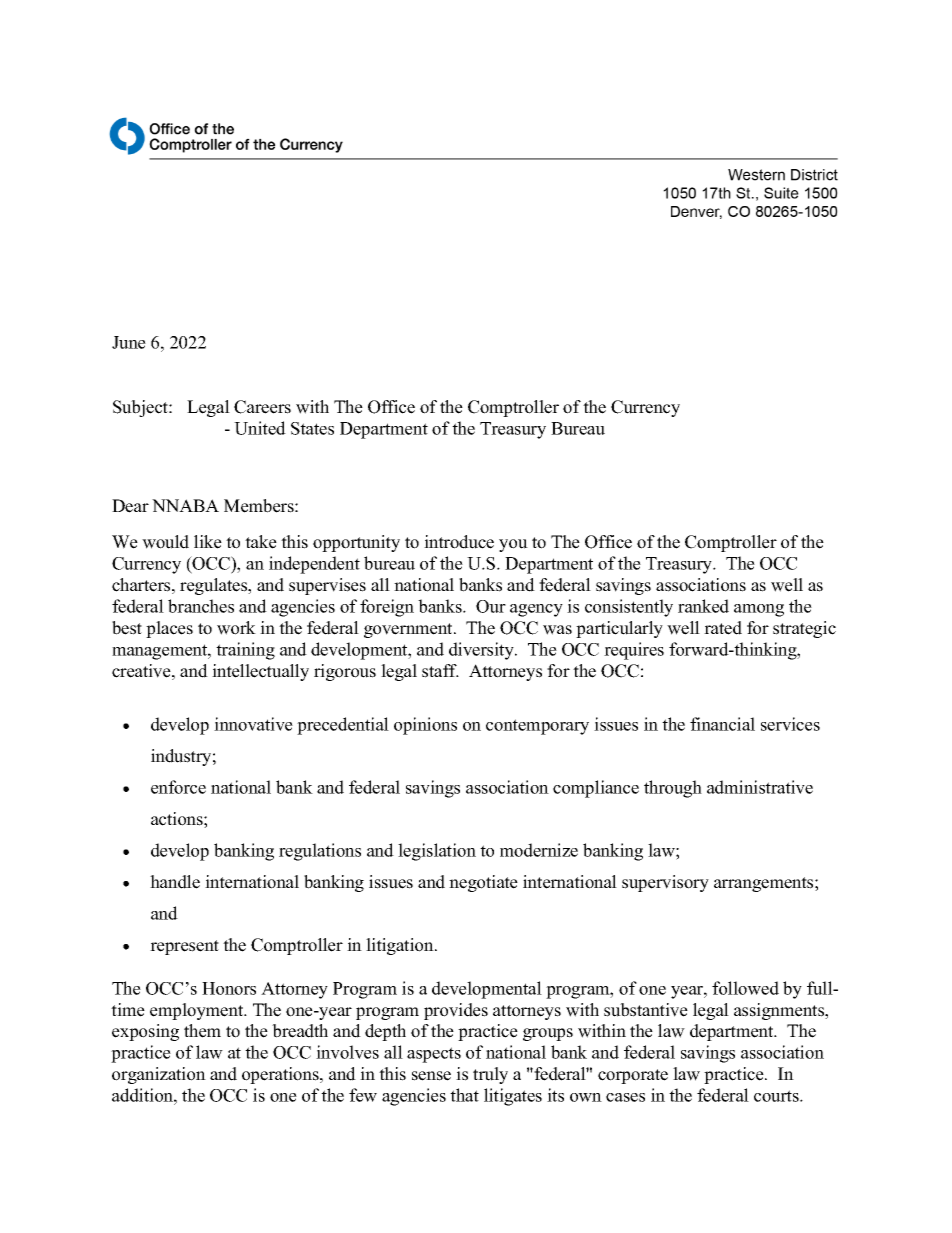 This screenshot has height=1233, width=952. What do you see at coordinates (425, 726) in the screenshot?
I see `opinions` at bounding box center [425, 726].
